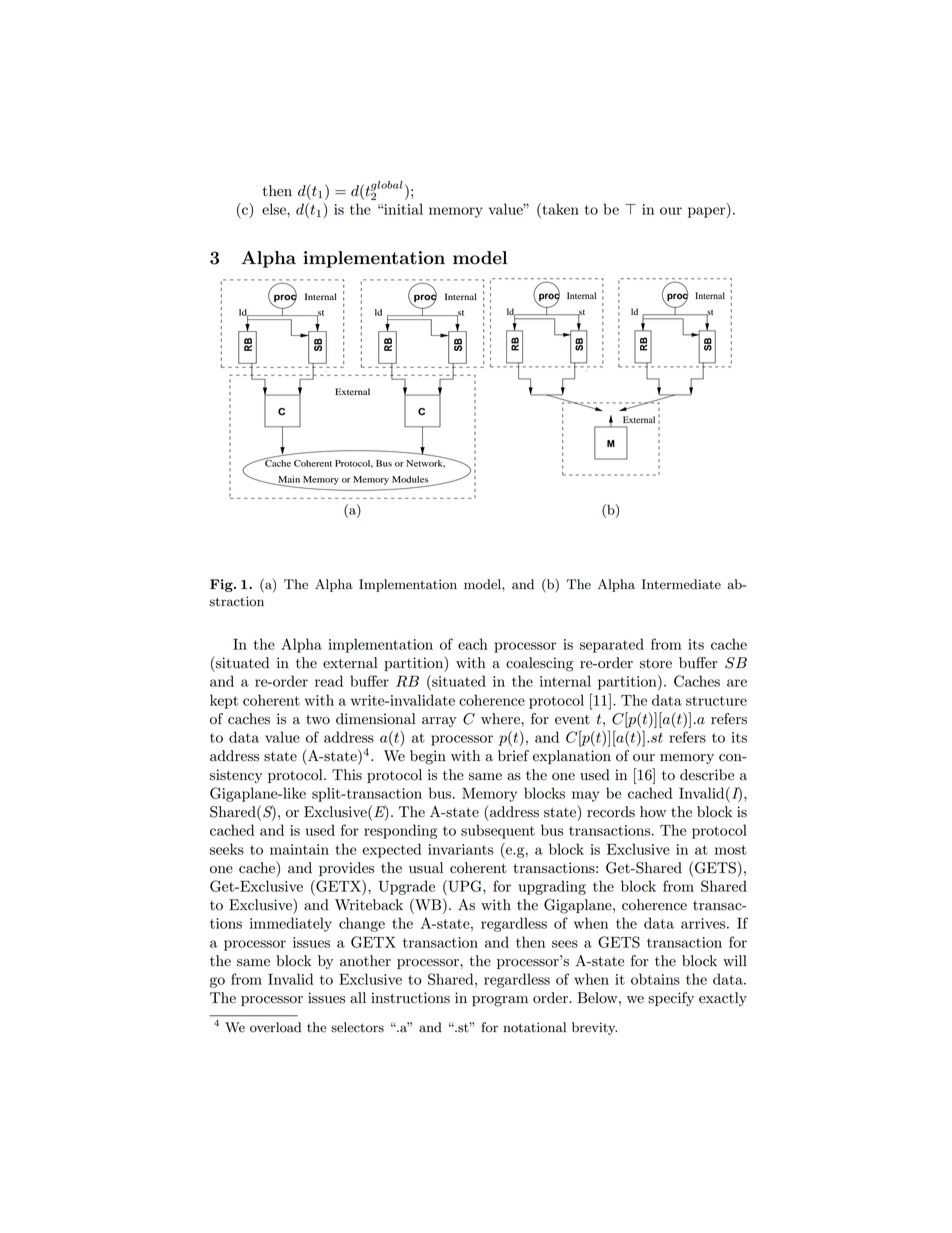  What do you see at coordinates (473, 644) in the screenshot?
I see `each` at bounding box center [473, 644].
